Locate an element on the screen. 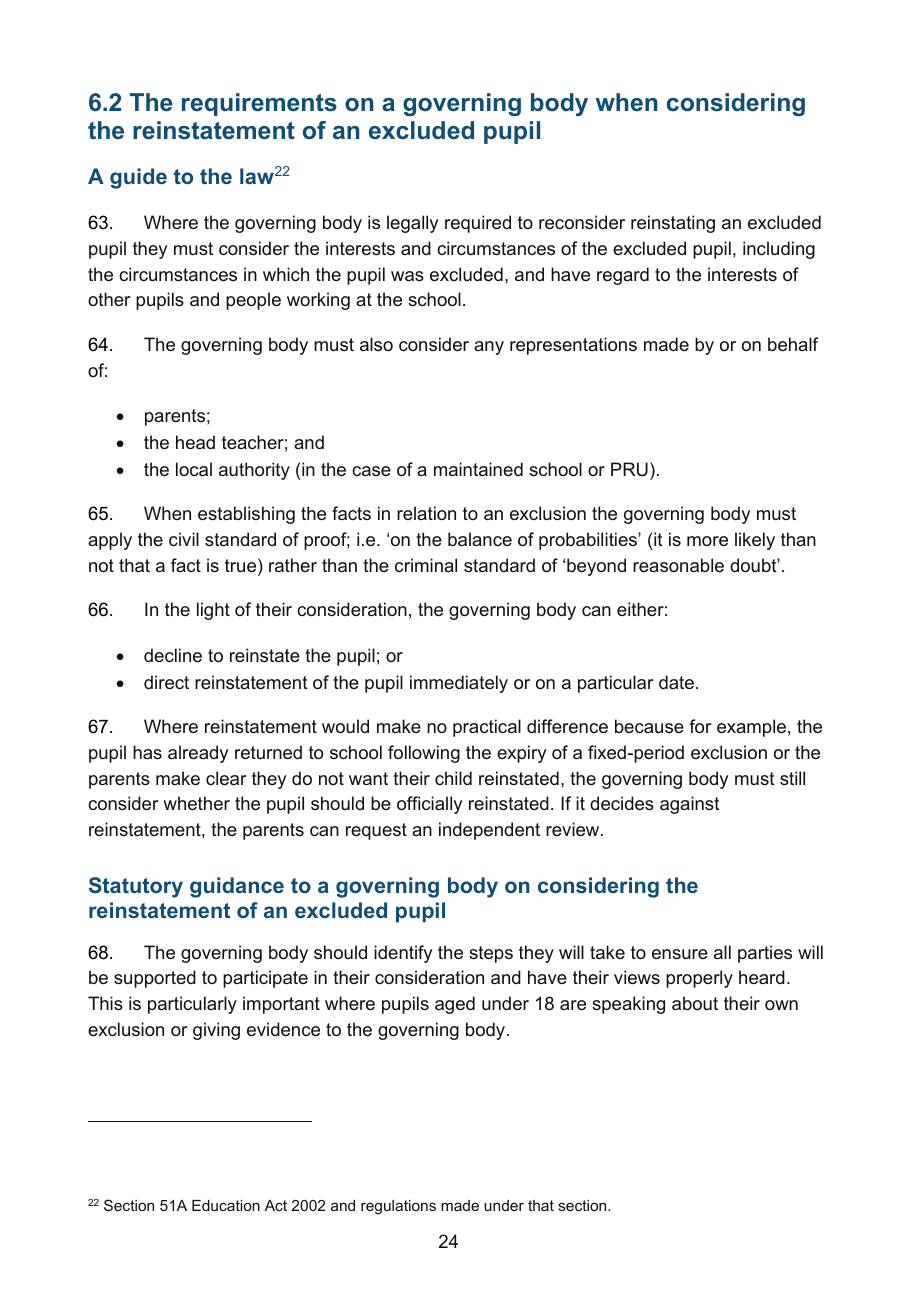  decline is located at coordinates (173, 655).
